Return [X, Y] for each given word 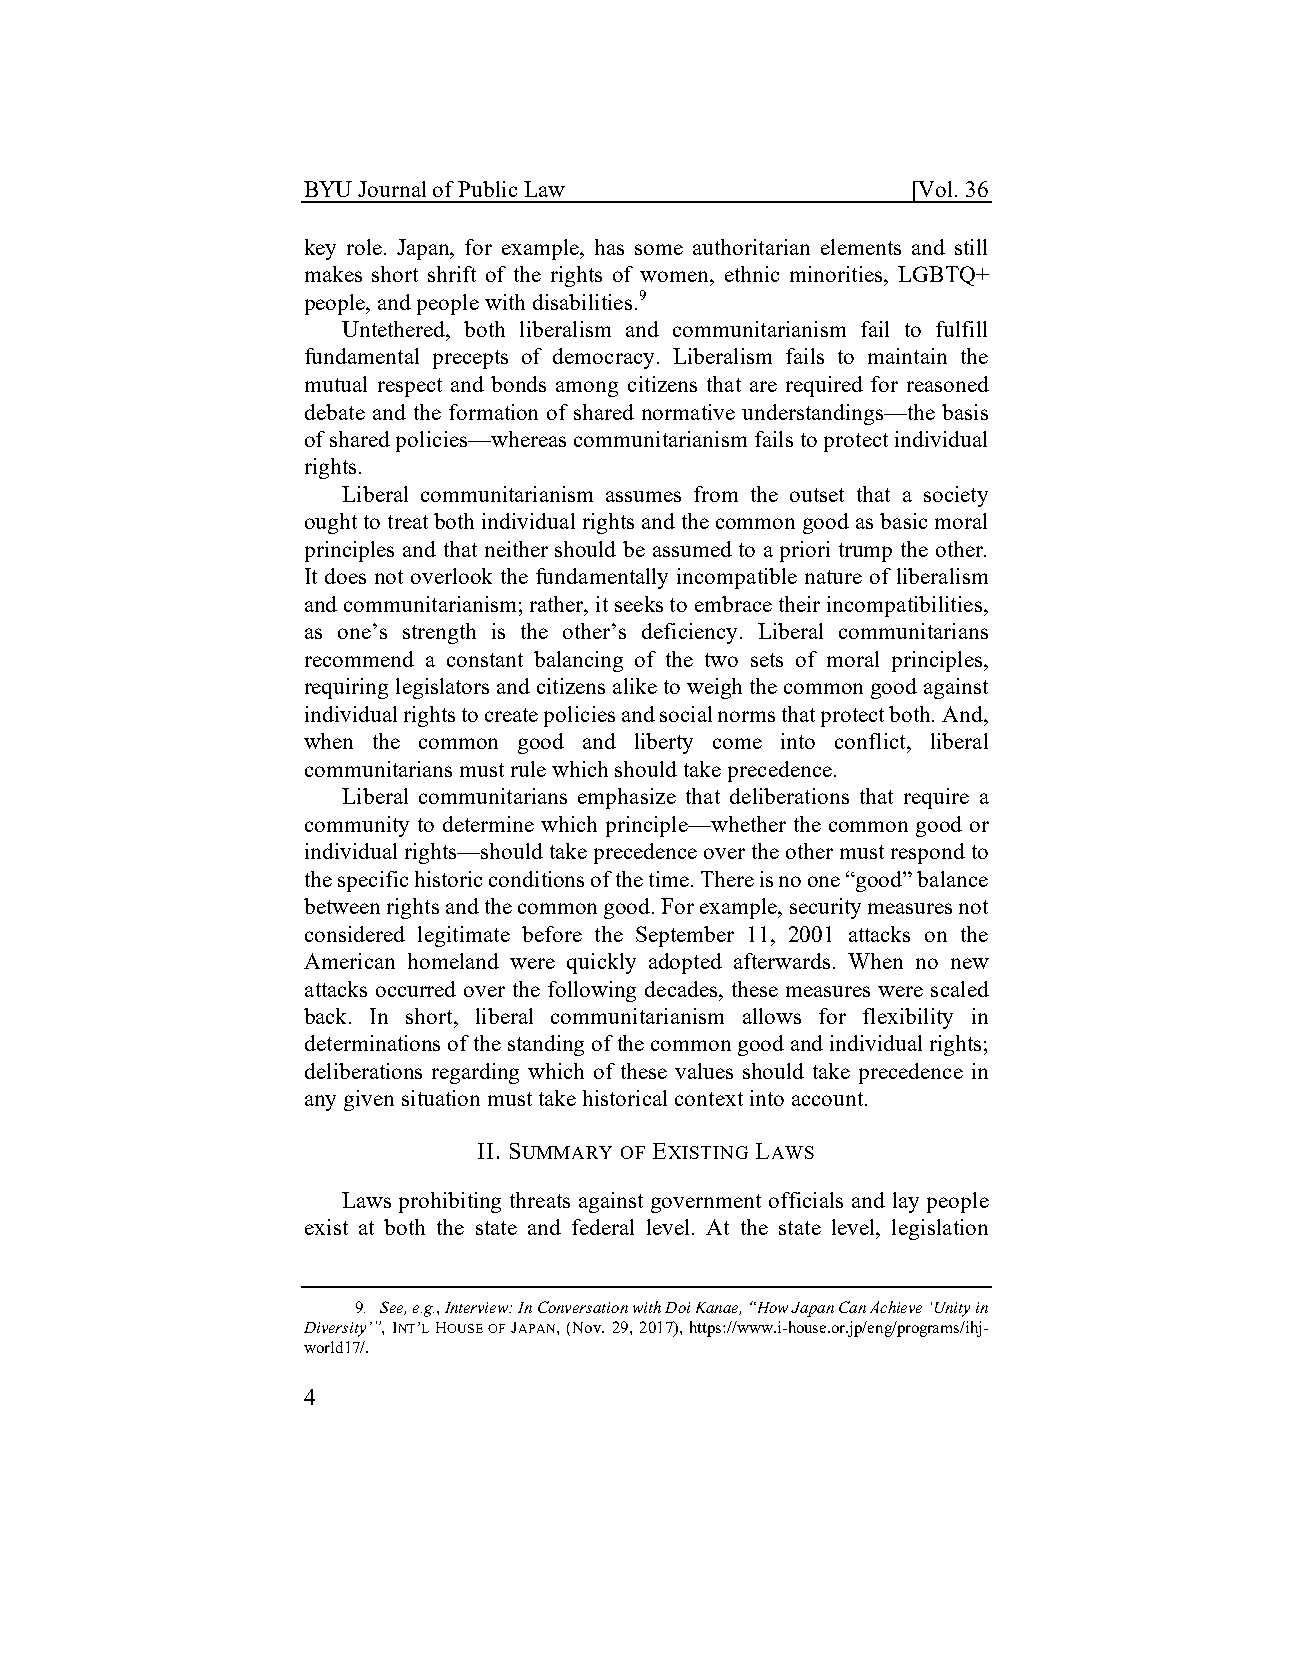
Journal [392, 189]
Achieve [896, 1307]
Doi [677, 1307]
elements [861, 247]
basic [903, 521]
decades [682, 989]
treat [408, 522]
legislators [442, 688]
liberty [664, 743]
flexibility [908, 1018]
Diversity [335, 1329]
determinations [372, 1043]
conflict [871, 741]
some [659, 249]
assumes [643, 496]
